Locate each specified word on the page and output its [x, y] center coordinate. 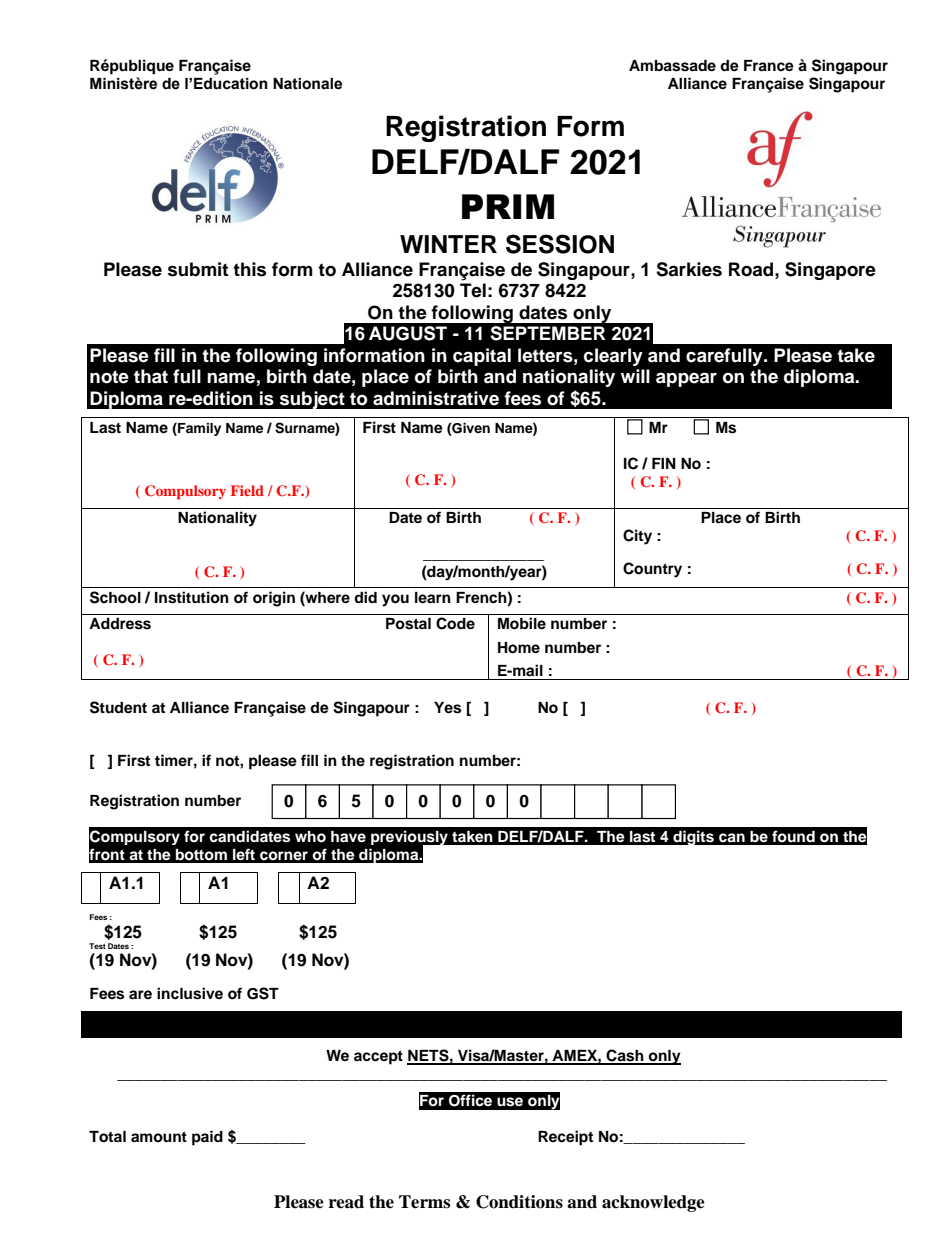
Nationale [307, 84]
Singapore [830, 271]
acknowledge [653, 1203]
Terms [424, 1202]
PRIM [508, 206]
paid [207, 1138]
